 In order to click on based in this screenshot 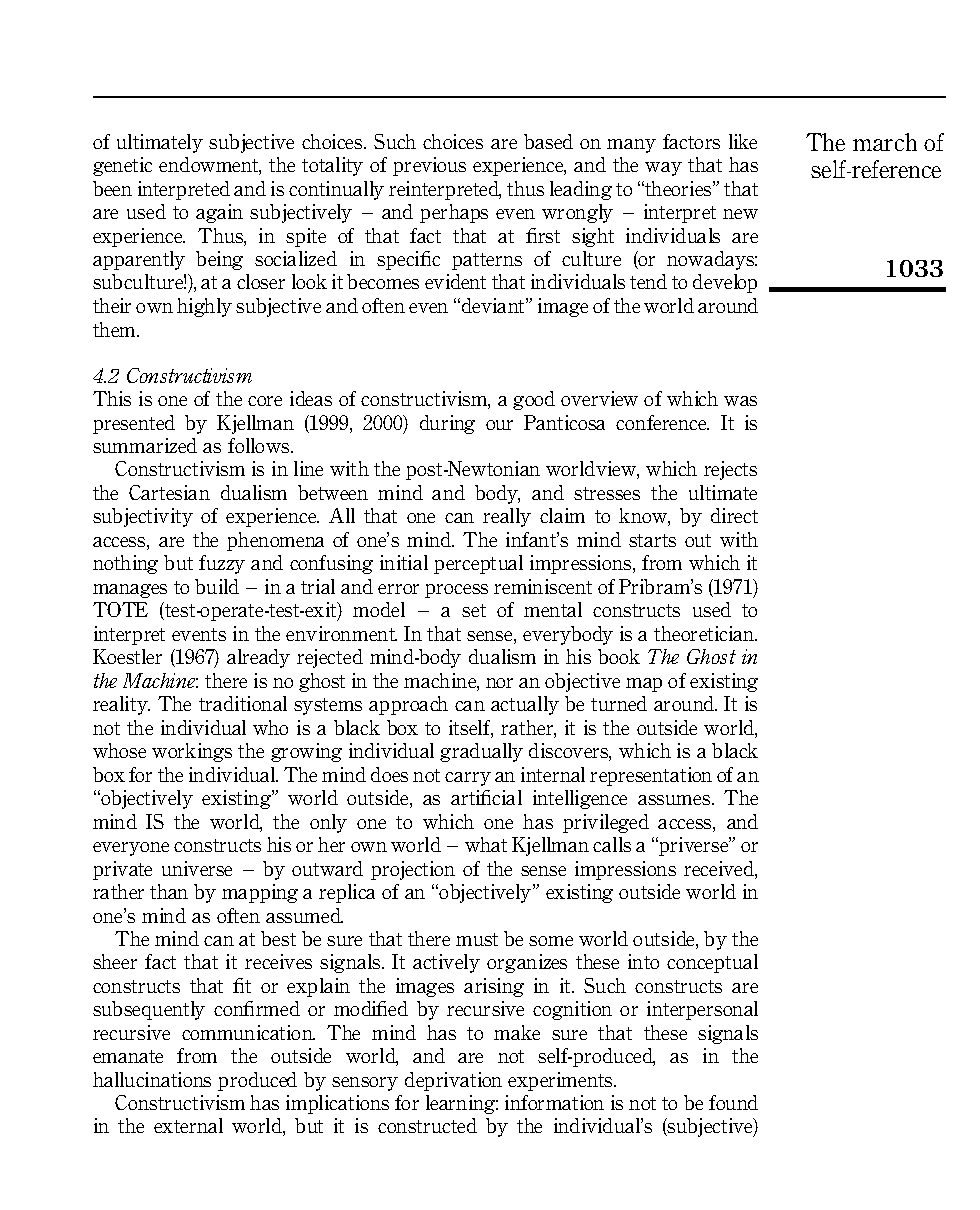, I will do `click(548, 141)`.
